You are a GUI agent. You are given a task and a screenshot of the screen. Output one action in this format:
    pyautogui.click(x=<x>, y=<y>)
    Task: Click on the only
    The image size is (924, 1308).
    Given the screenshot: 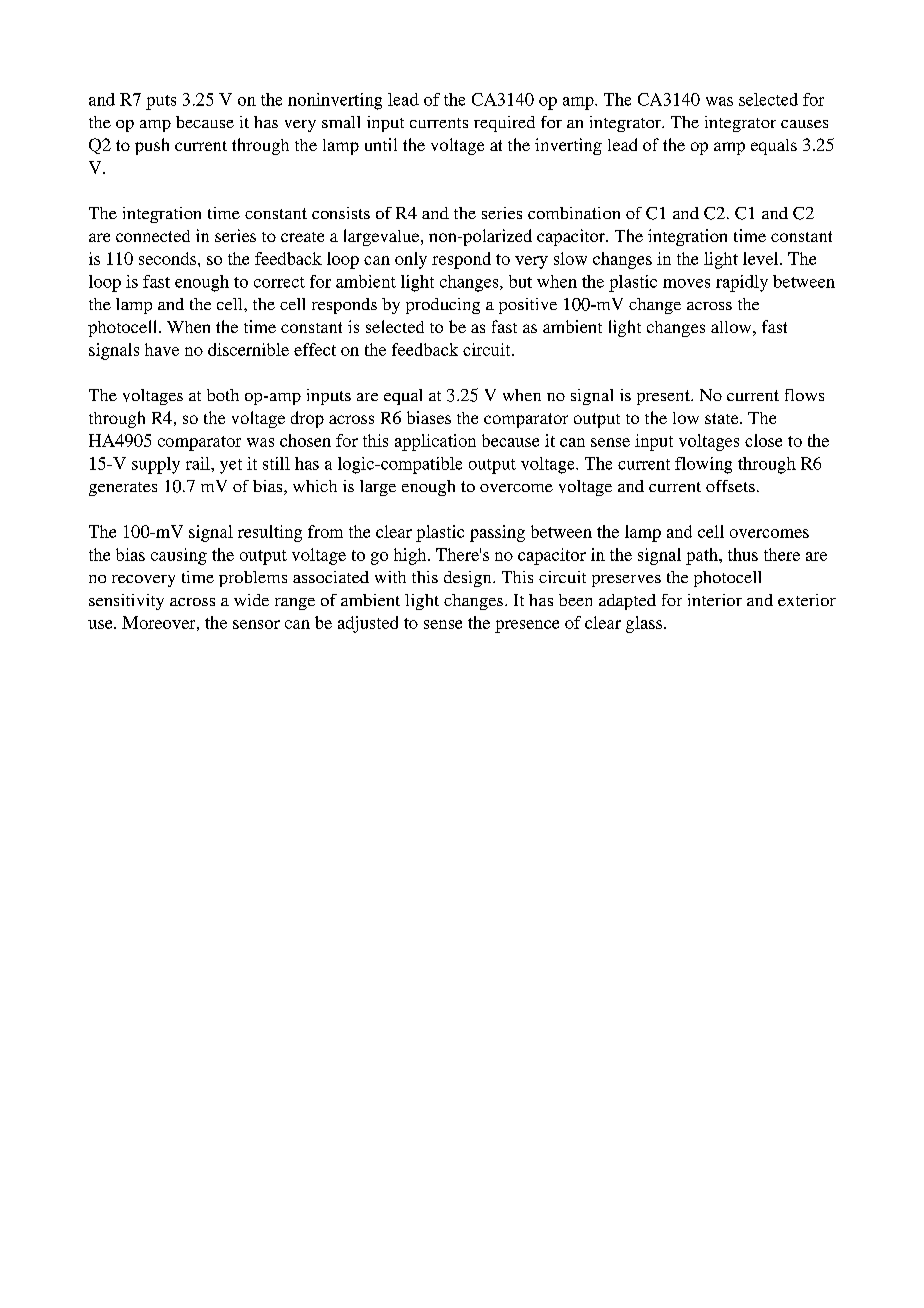 What is the action you would take?
    pyautogui.click(x=411, y=260)
